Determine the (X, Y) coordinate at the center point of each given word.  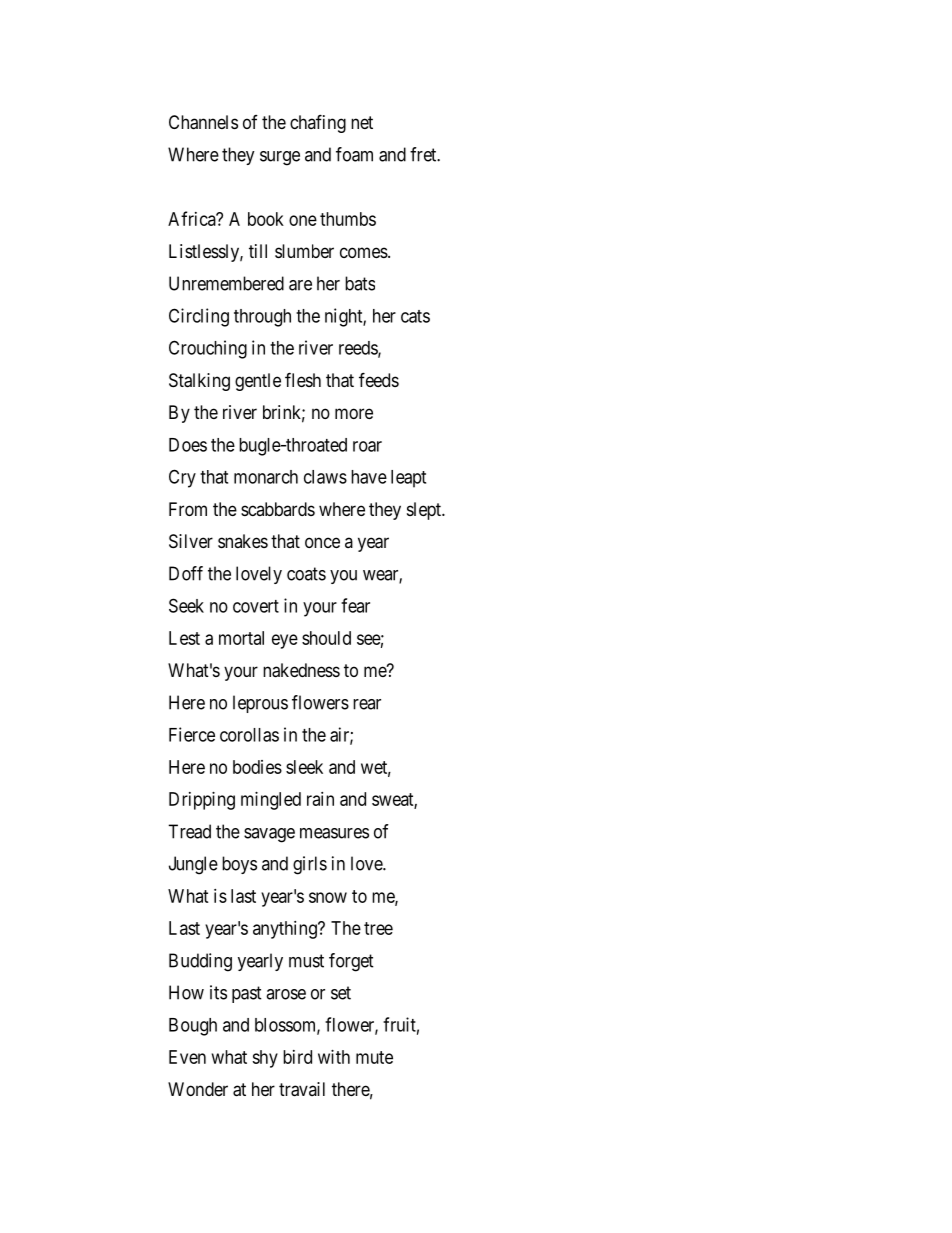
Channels (203, 122)
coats (306, 574)
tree (378, 928)
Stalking (199, 382)
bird (297, 1057)
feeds (379, 379)
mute (374, 1057)
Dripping (202, 801)
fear (355, 605)
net (362, 122)
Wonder (198, 1089)
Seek (186, 605)
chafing (318, 123)
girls (310, 865)
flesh (303, 379)
